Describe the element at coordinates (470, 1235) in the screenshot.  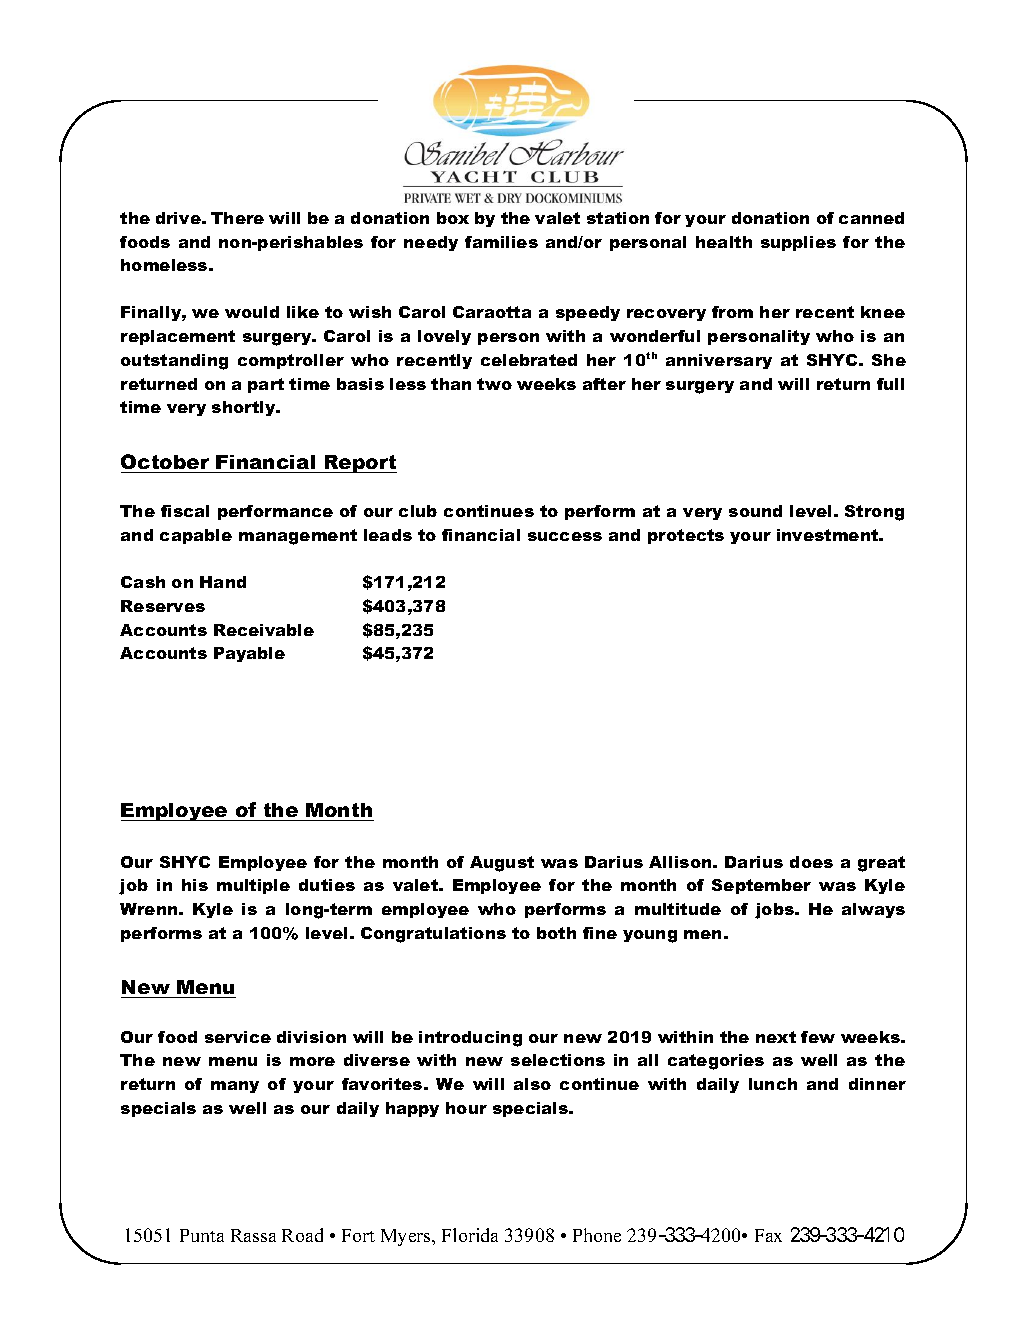
I see `Florida` at that location.
